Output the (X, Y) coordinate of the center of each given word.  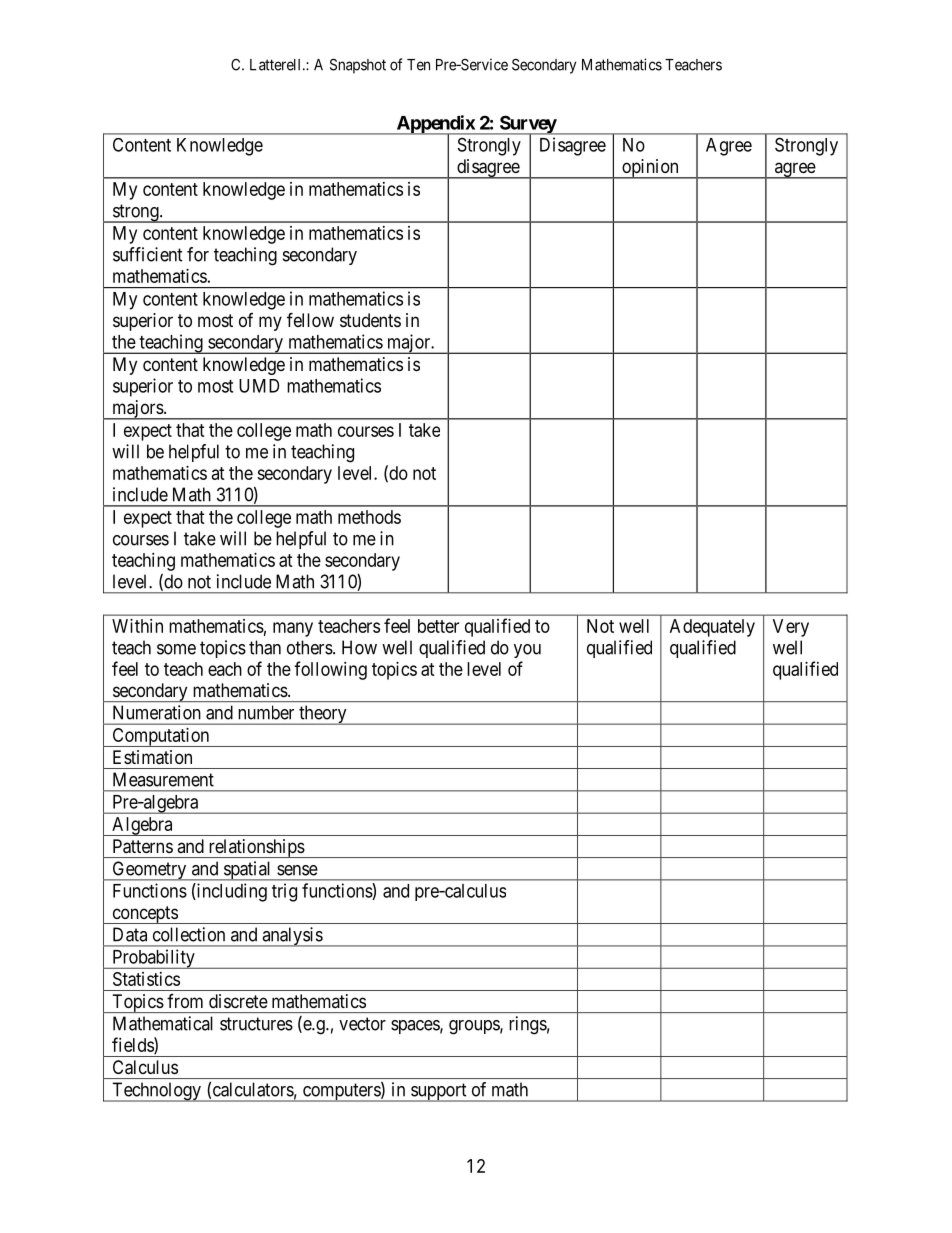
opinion (650, 169)
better (438, 626)
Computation (161, 737)
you (527, 651)
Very (791, 628)
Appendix (435, 125)
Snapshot (358, 66)
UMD (259, 386)
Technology (156, 1092)
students (370, 320)
